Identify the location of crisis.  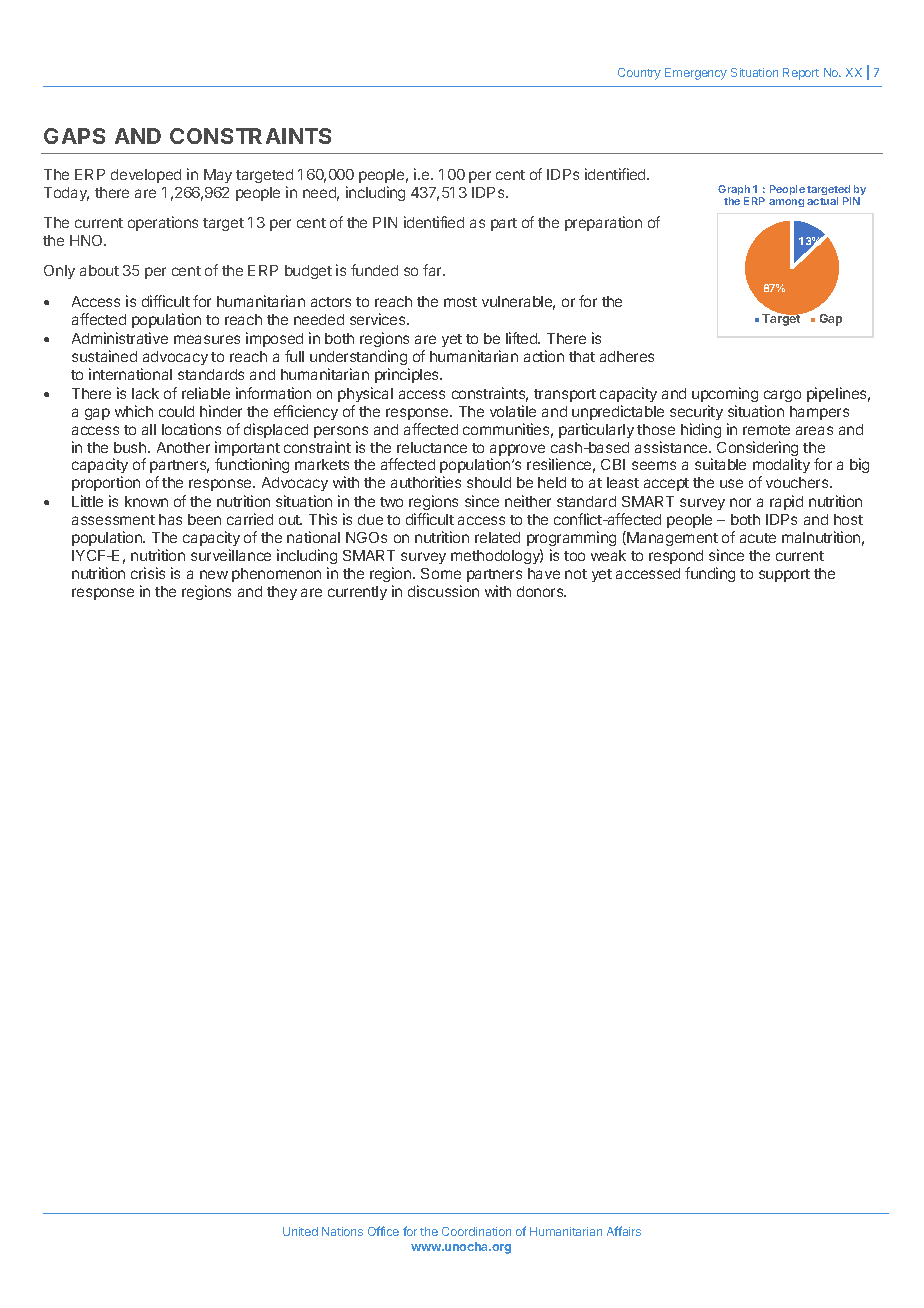
(148, 573).
